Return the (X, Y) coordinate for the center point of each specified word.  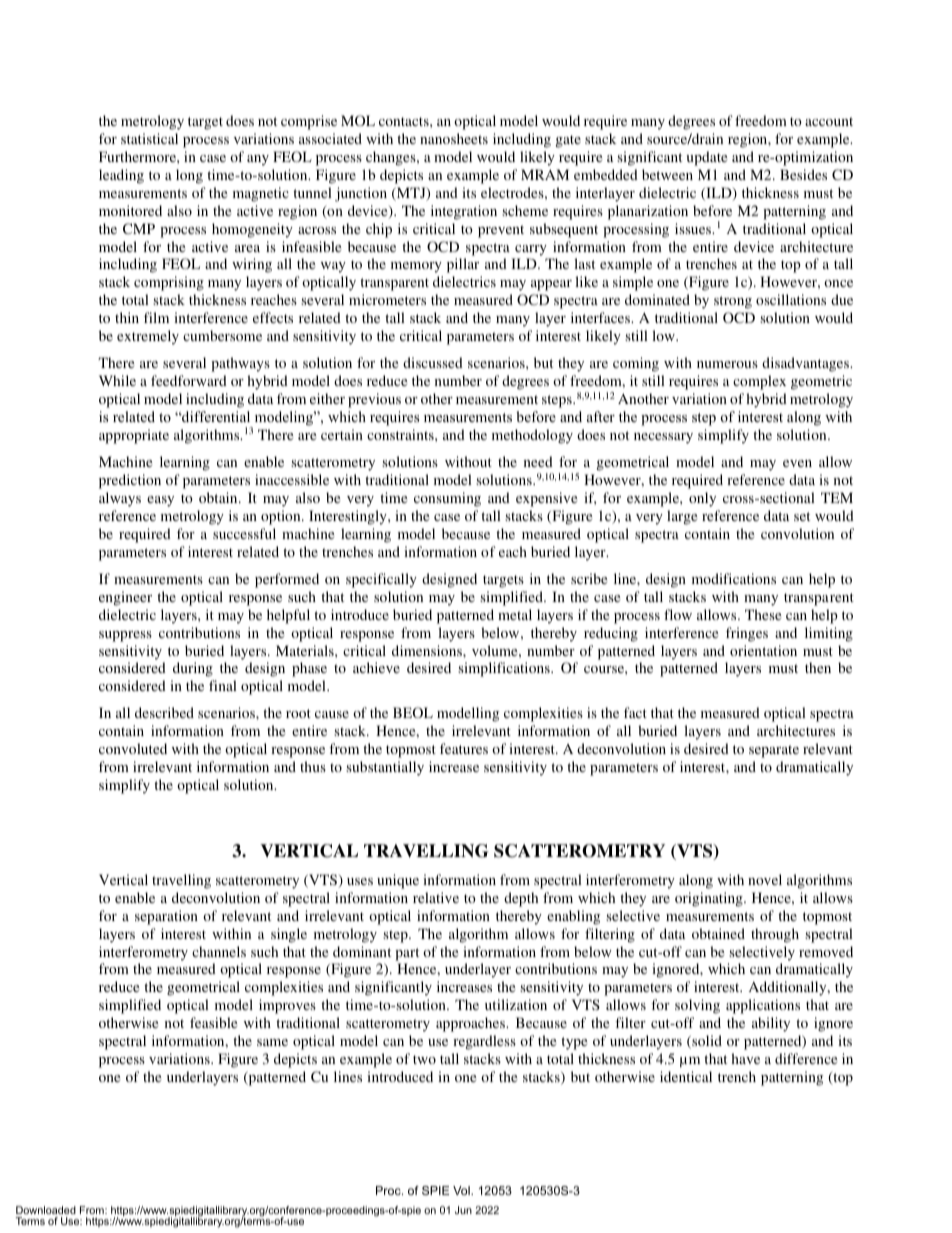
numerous (727, 364)
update (706, 158)
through (775, 935)
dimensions (428, 650)
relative (436, 897)
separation (166, 917)
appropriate (134, 436)
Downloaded (46, 1210)
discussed (433, 362)
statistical (149, 138)
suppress (125, 636)
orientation (763, 650)
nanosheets (454, 138)
